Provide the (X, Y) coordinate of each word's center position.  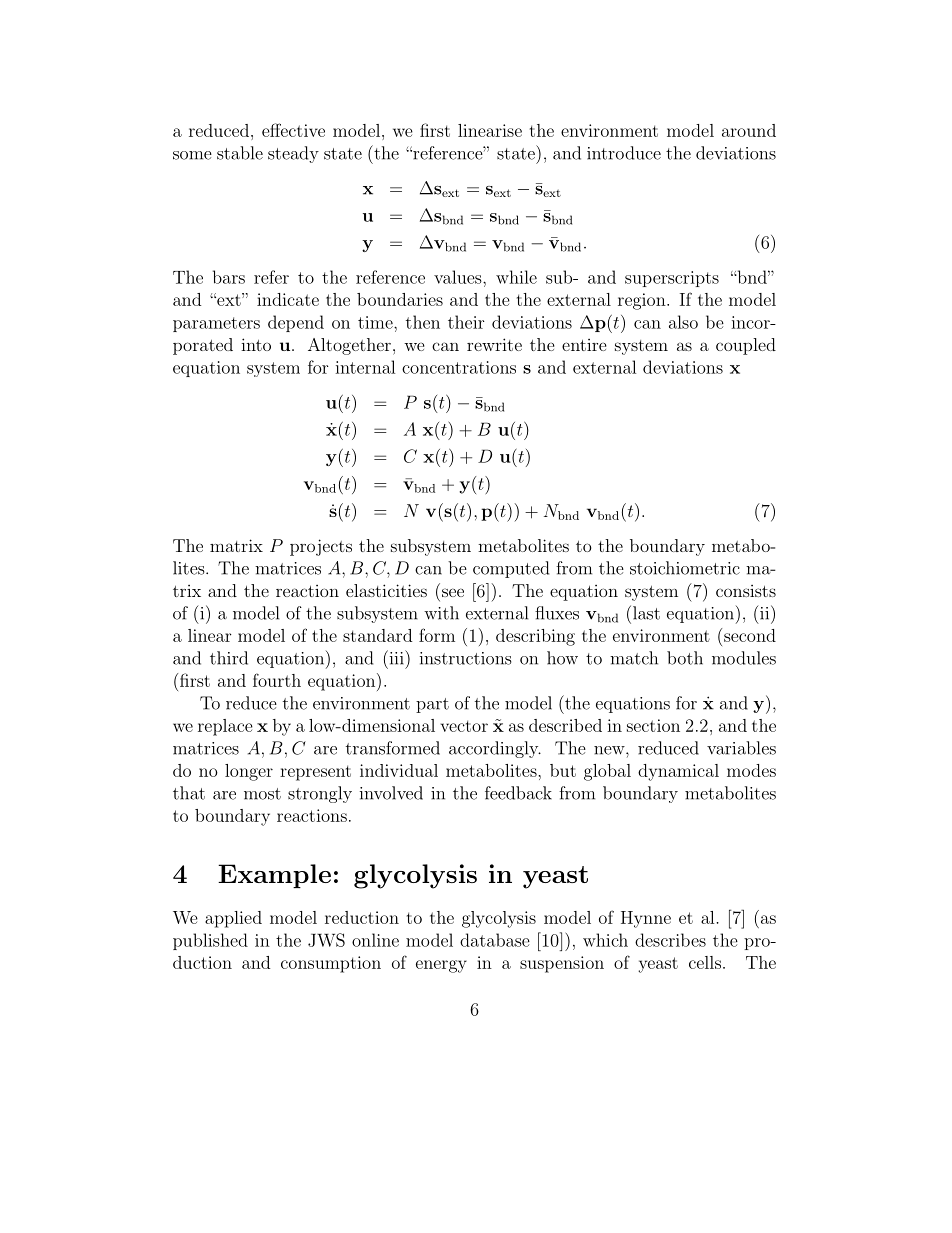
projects (321, 547)
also (683, 322)
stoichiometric (685, 568)
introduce (624, 153)
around (749, 130)
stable (240, 153)
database (495, 940)
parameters (216, 324)
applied (233, 919)
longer (249, 772)
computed (511, 569)
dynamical (678, 772)
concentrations (459, 367)
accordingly (495, 749)
